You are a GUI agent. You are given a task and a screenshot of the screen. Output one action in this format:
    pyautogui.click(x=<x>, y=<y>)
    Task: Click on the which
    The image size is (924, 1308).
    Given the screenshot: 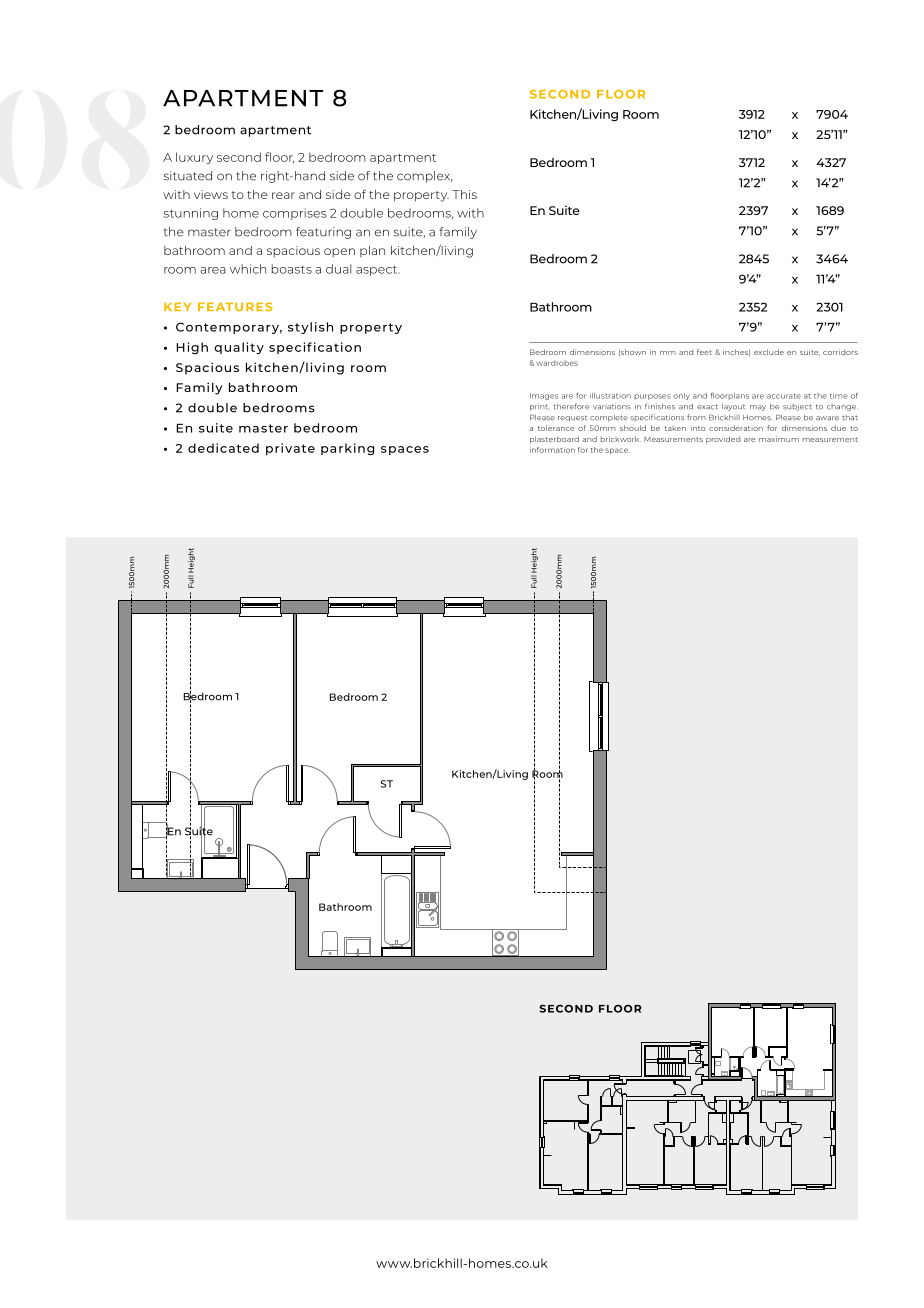 What is the action you would take?
    pyautogui.click(x=248, y=269)
